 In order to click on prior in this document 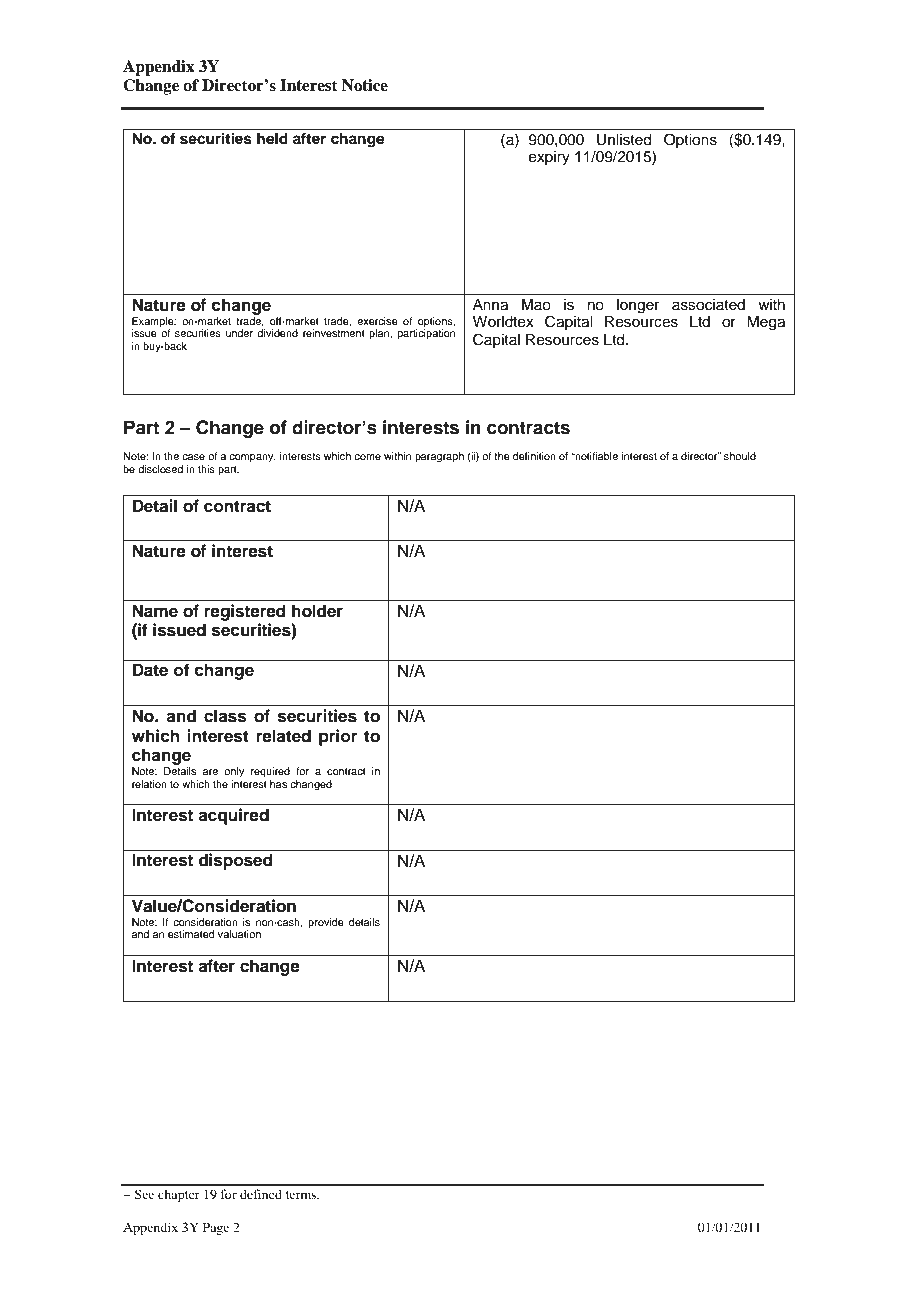, I will do `click(338, 737)`.
